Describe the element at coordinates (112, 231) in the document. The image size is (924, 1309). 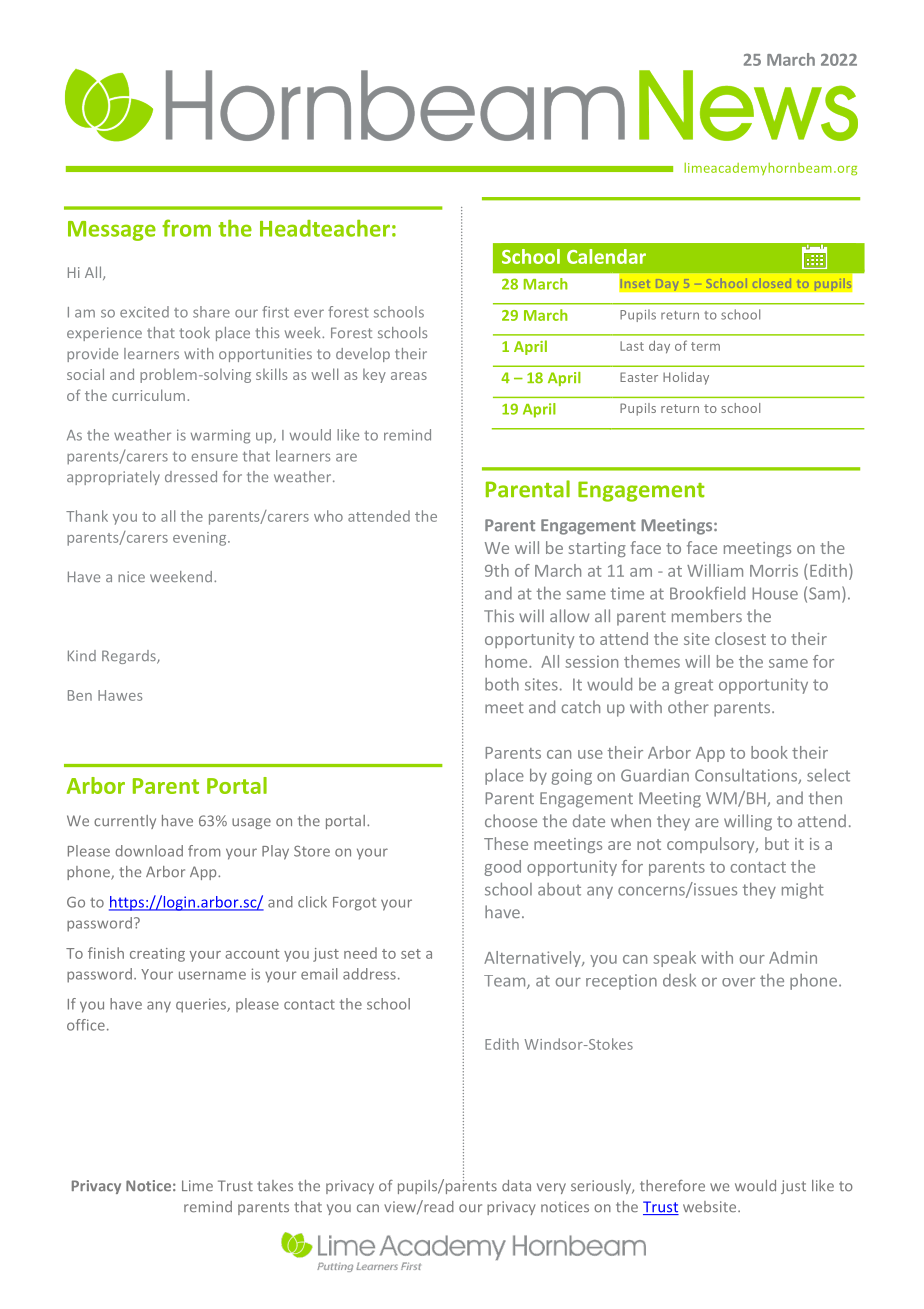
I see `Message` at that location.
